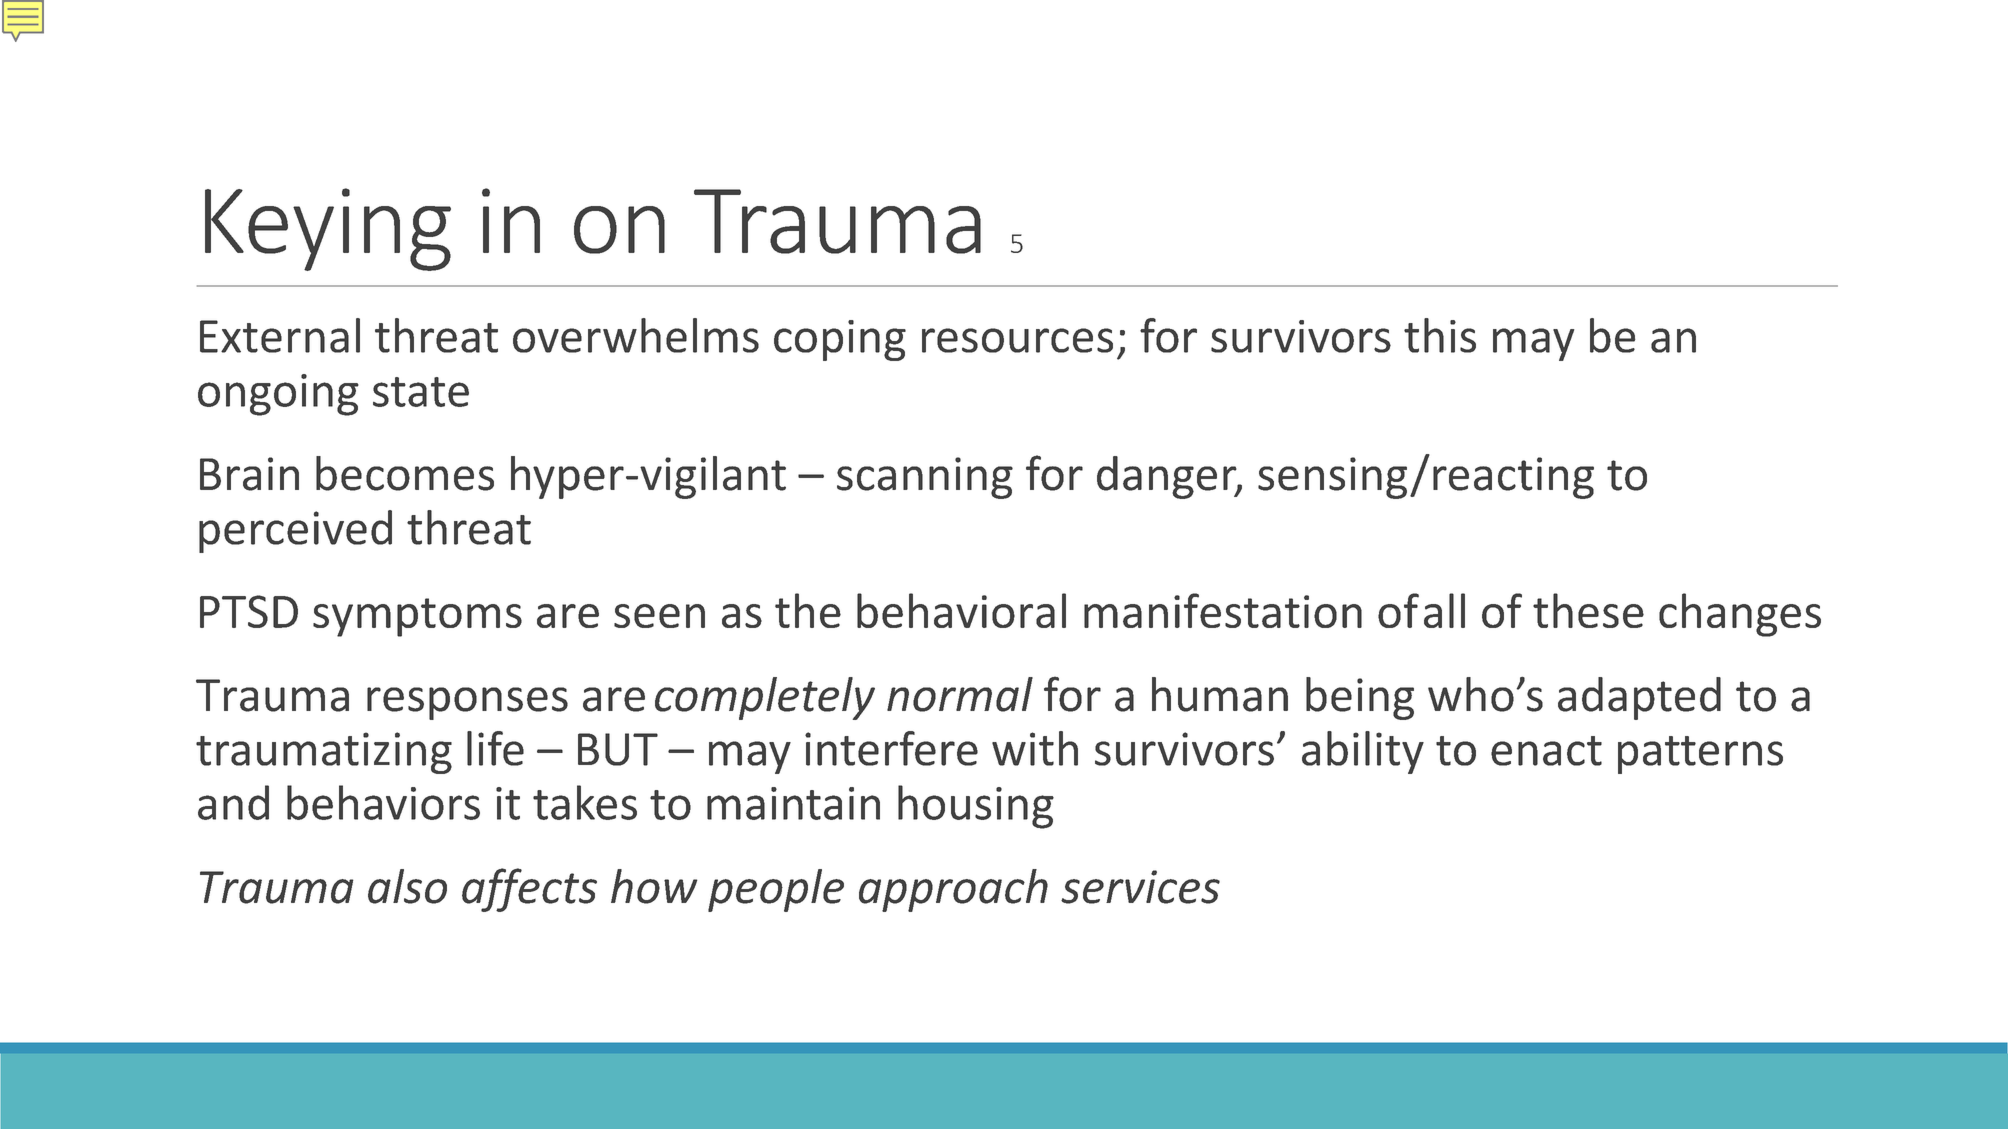 The width and height of the screenshot is (2008, 1129). Describe the element at coordinates (953, 890) in the screenshot. I see `approach` at that location.
